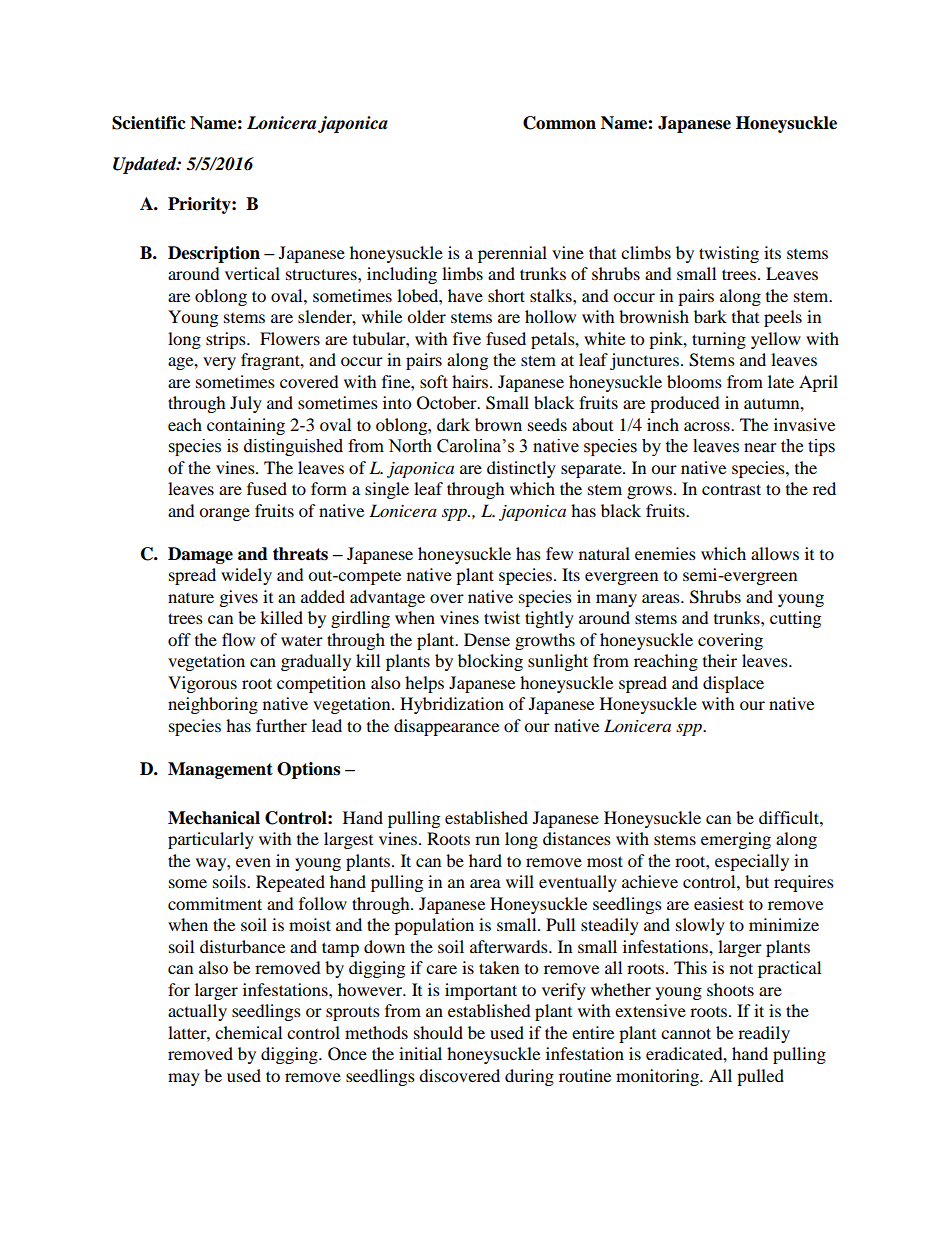 Image resolution: width=952 pixels, height=1233 pixels. I want to click on Scientific, so click(149, 123).
